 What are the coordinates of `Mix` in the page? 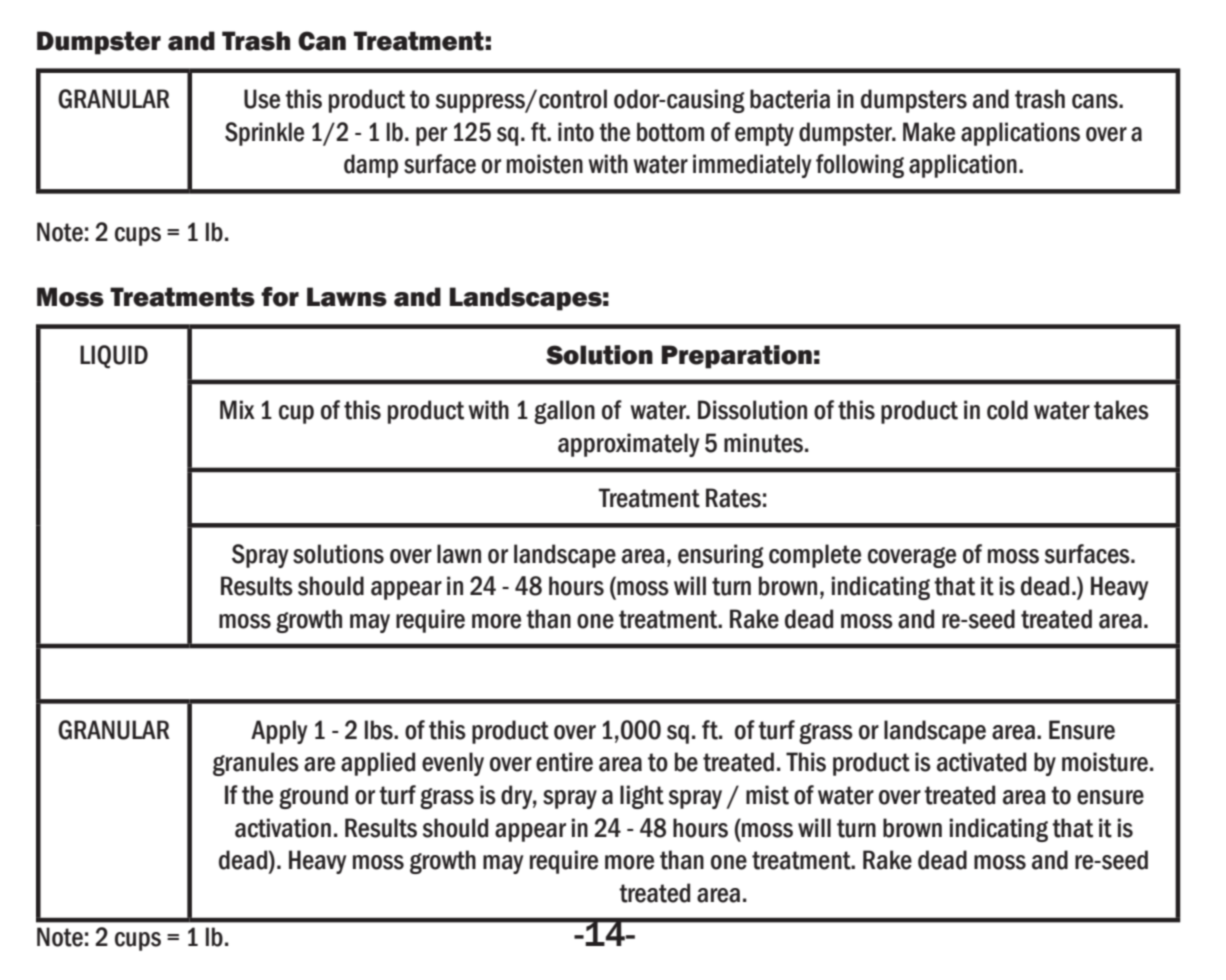 It's located at (237, 409).
